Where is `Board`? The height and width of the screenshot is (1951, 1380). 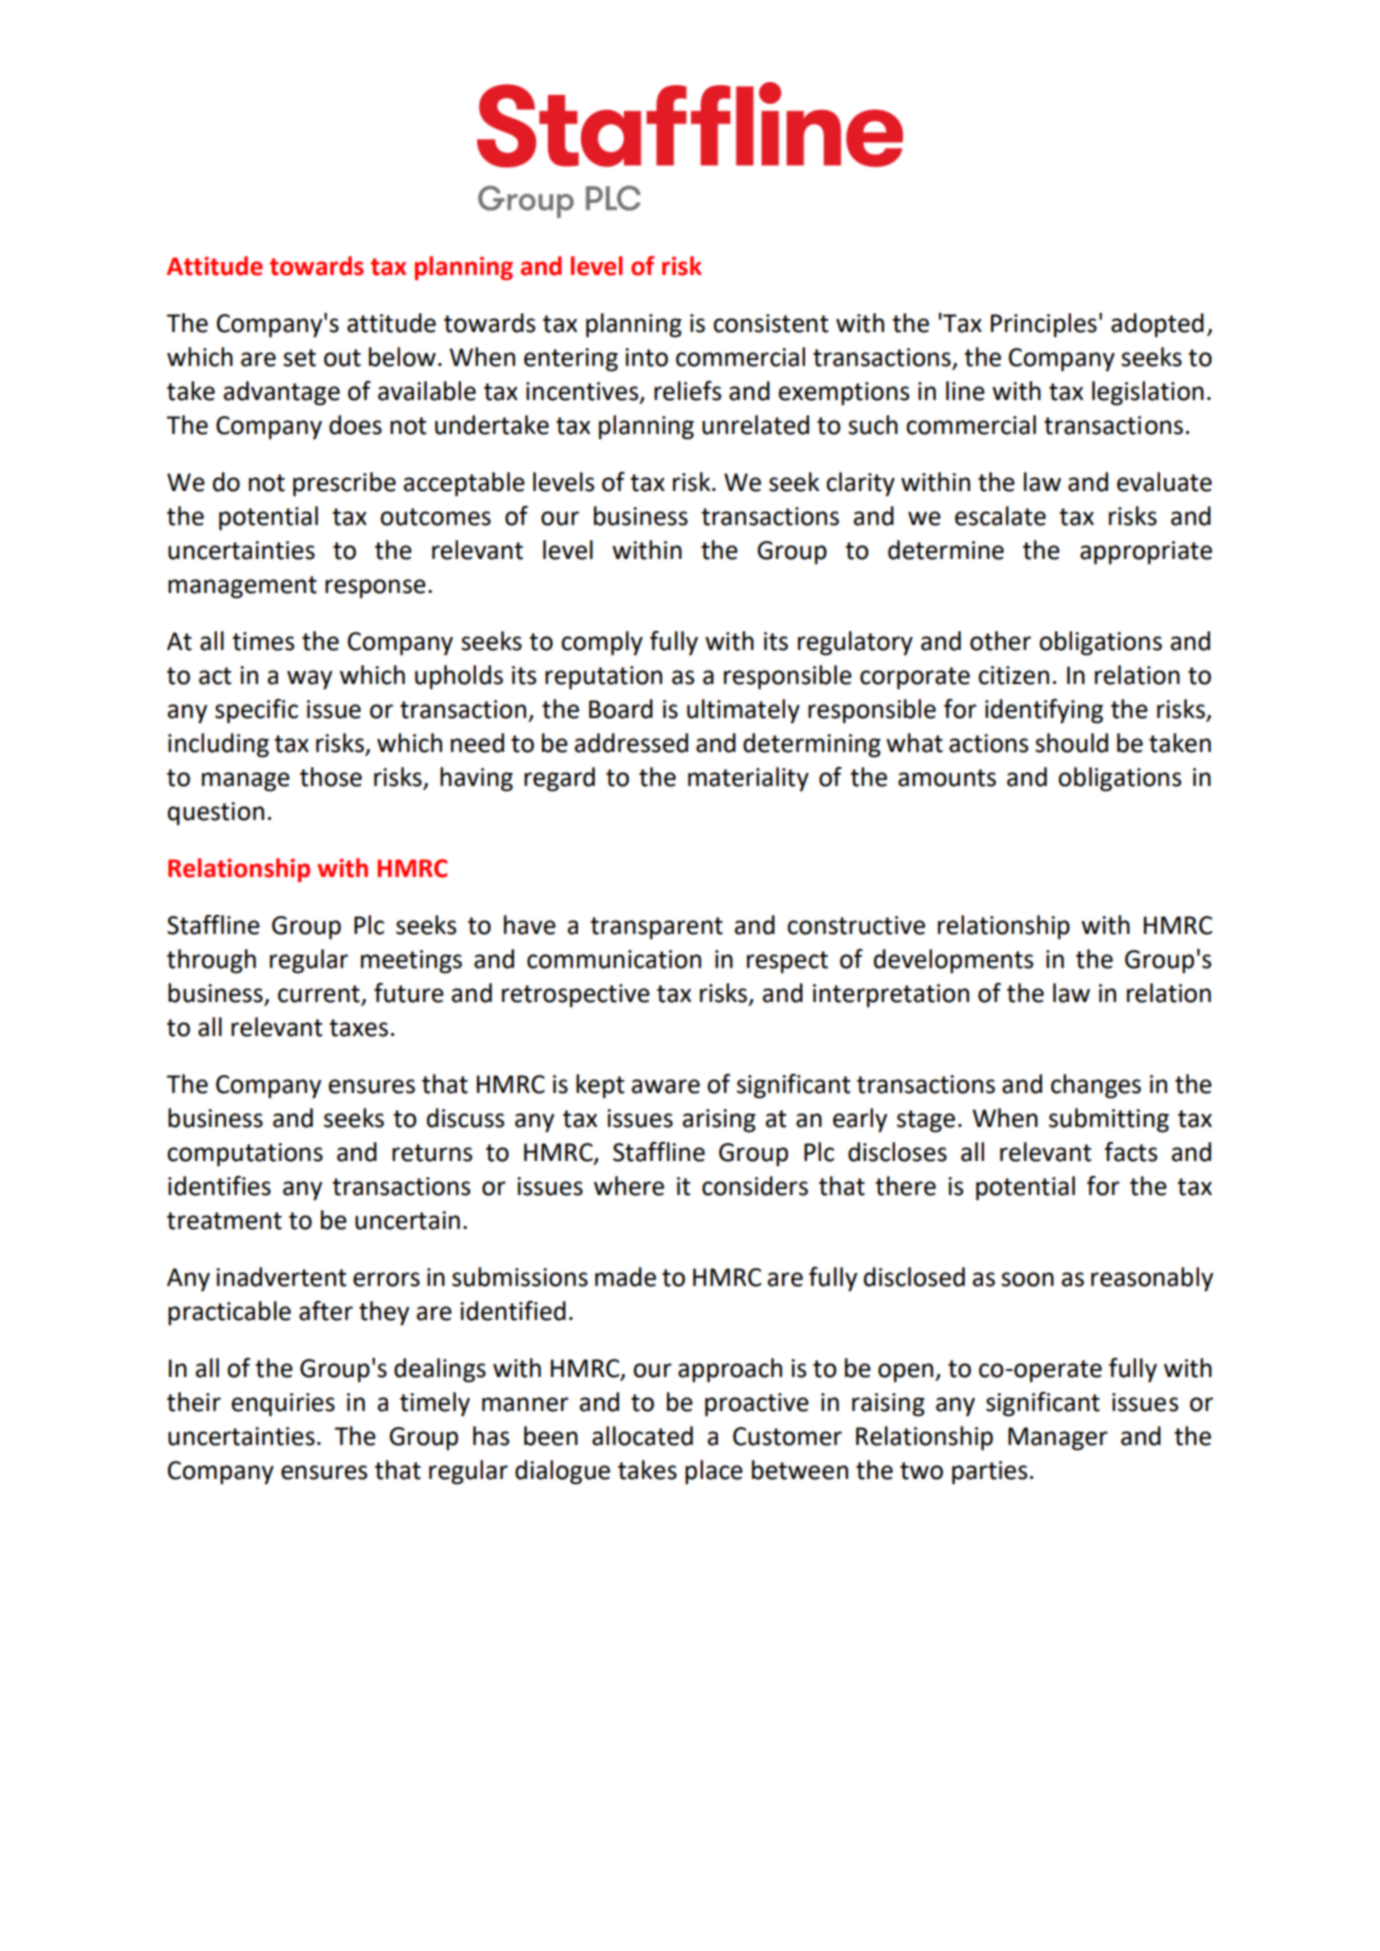 Board is located at coordinates (621, 709).
